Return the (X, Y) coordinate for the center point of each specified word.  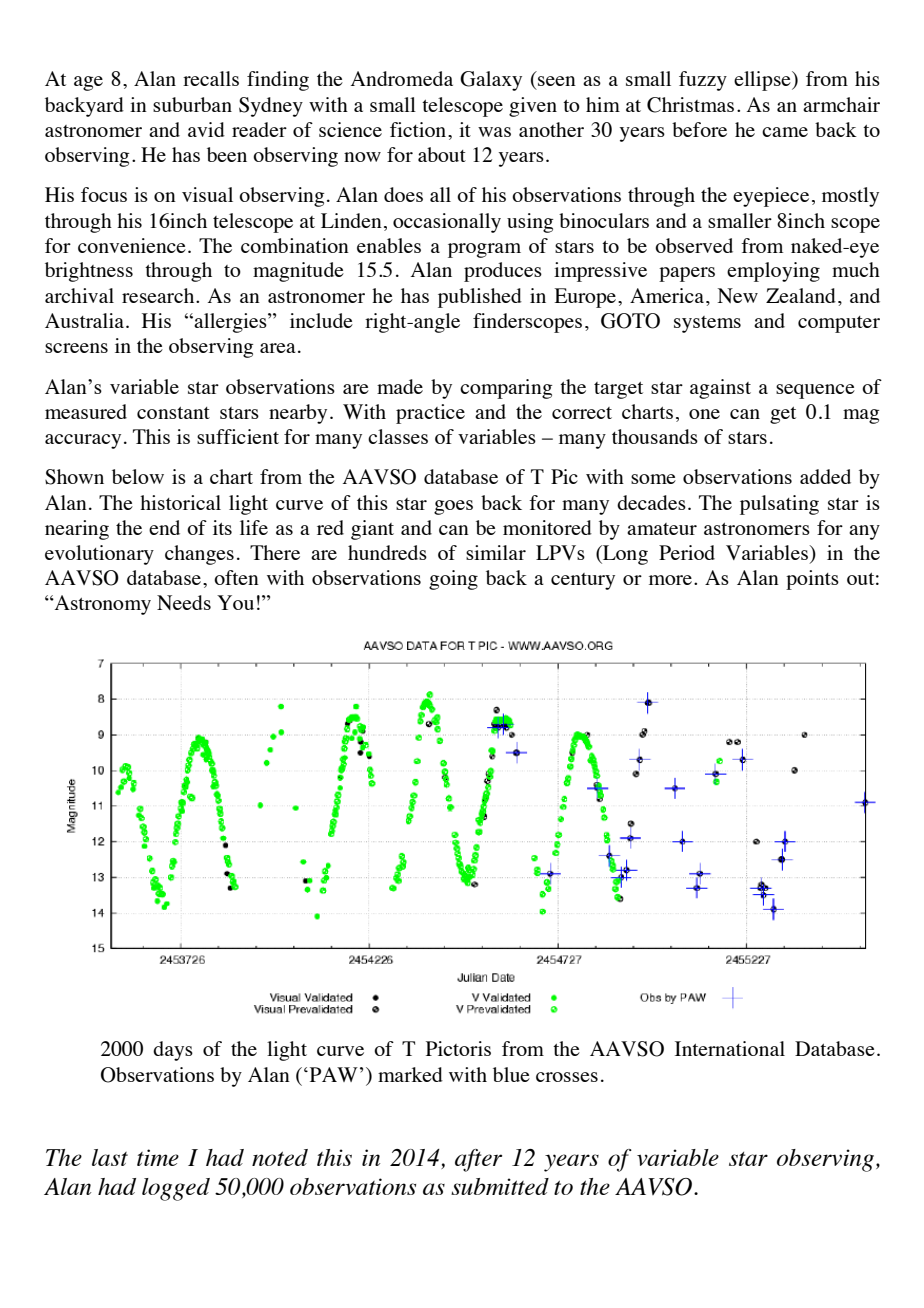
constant (173, 413)
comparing (506, 389)
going (453, 580)
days (173, 1051)
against (720, 389)
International (730, 1048)
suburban (192, 104)
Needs (184, 602)
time (158, 1157)
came (785, 132)
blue (511, 1074)
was (494, 132)
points (812, 580)
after (478, 1160)
